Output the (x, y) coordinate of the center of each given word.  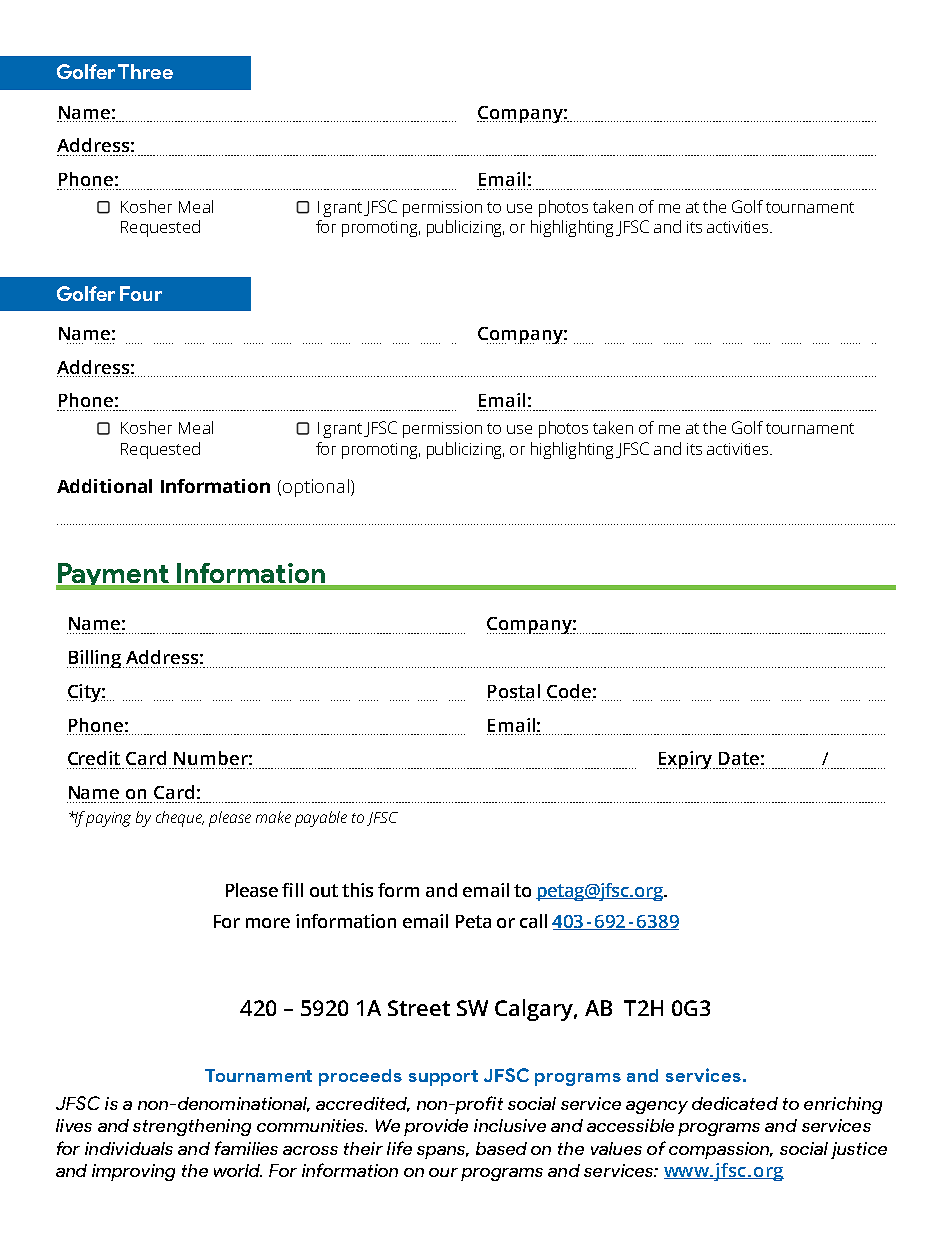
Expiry (686, 760)
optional (314, 488)
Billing (95, 659)
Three (145, 71)
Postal (514, 691)
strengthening (192, 1127)
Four (141, 293)
